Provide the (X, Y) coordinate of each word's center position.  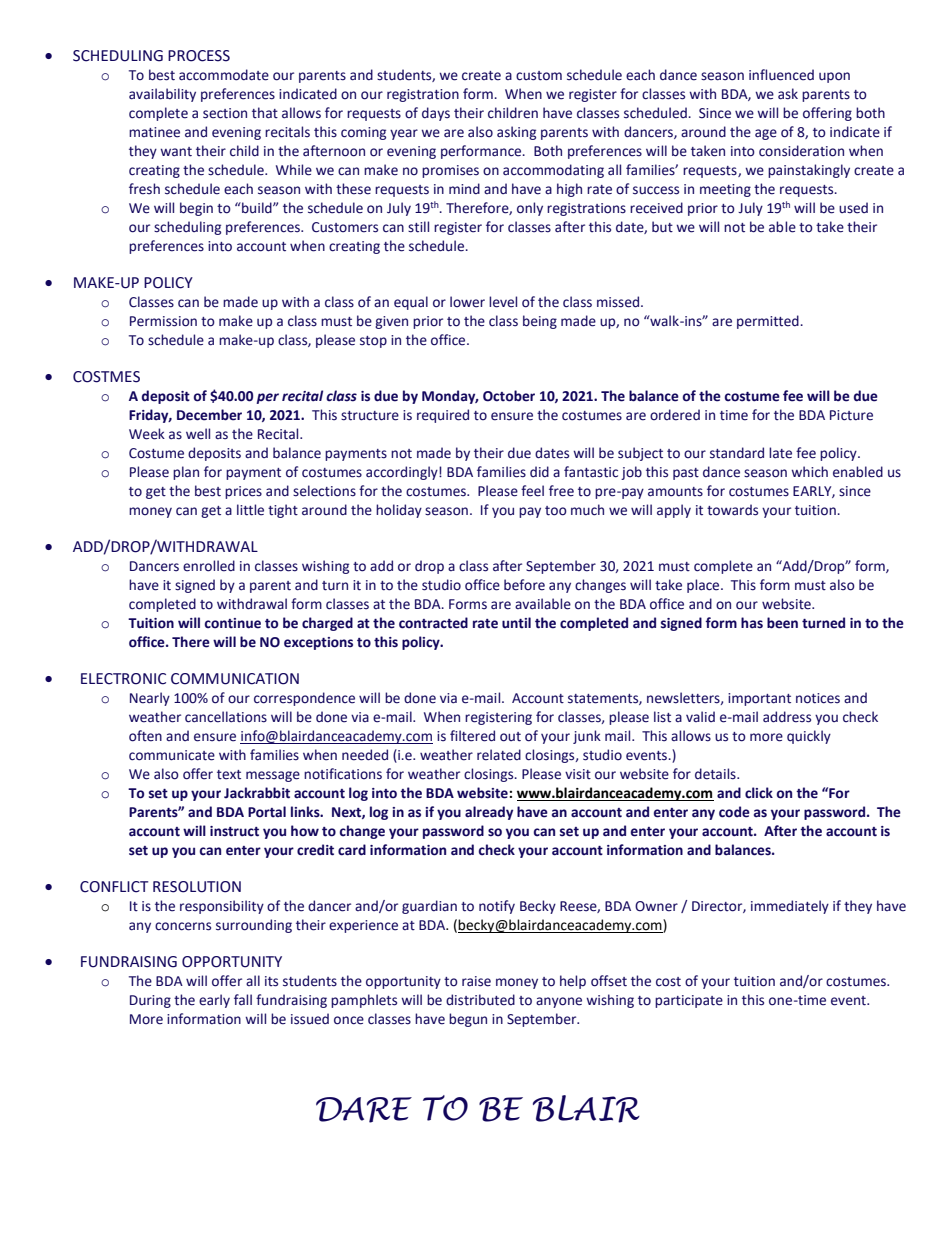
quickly (809, 737)
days (436, 114)
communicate (172, 755)
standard (737, 453)
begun (468, 1020)
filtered (472, 736)
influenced (781, 75)
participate (689, 1001)
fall (243, 1000)
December (209, 415)
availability (162, 95)
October (509, 396)
